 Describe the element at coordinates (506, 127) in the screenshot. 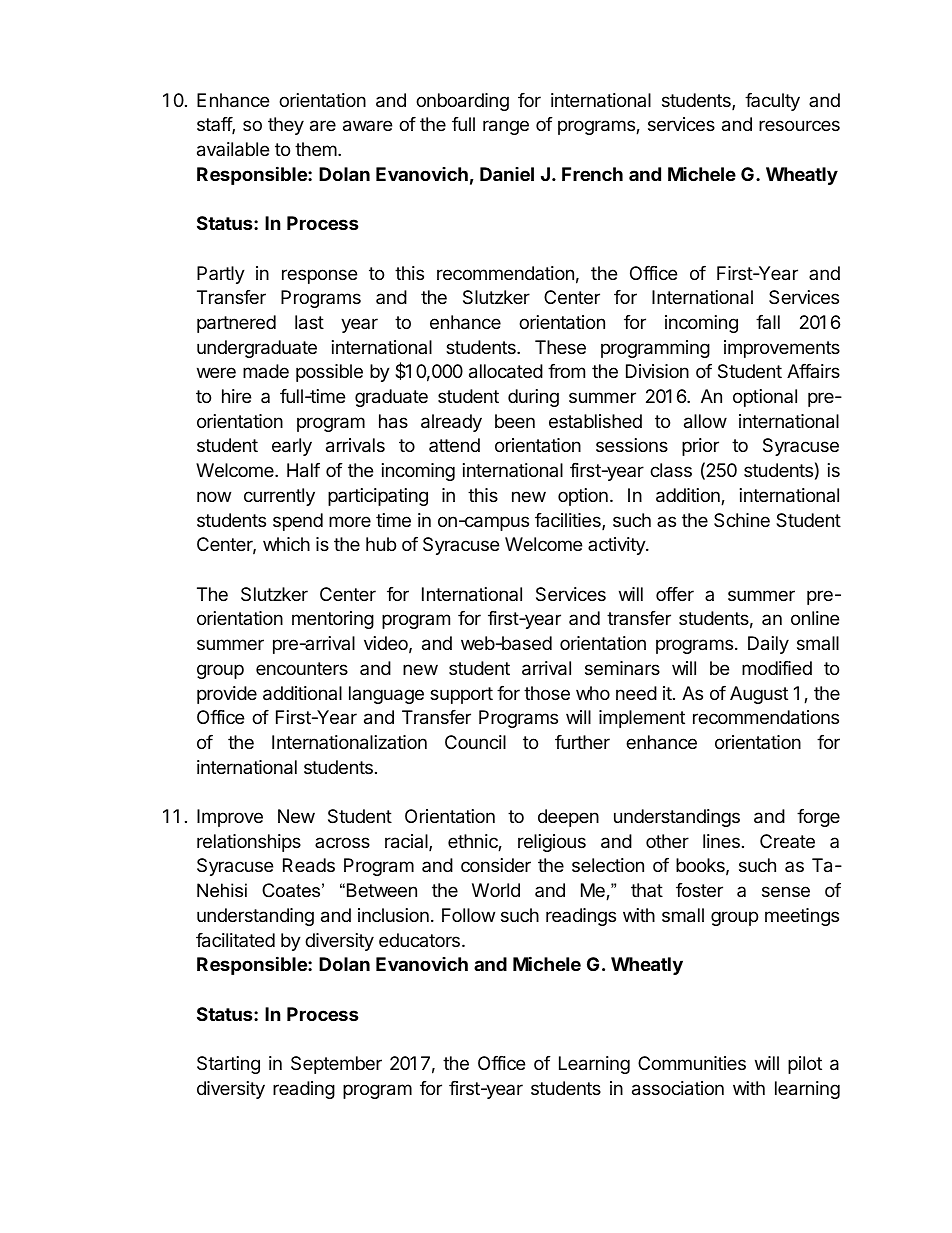

I see `range` at that location.
